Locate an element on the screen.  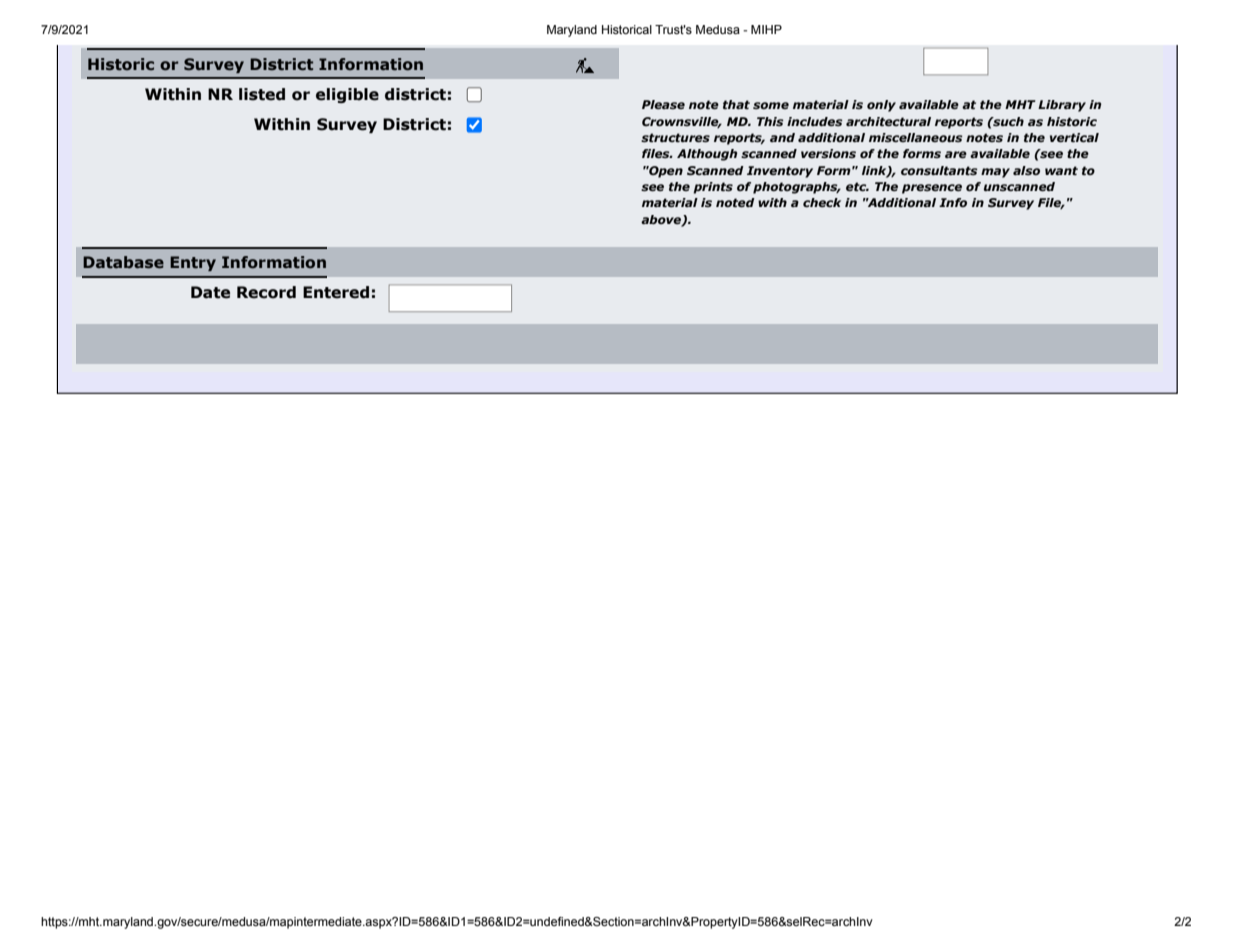
Entered is located at coordinates (336, 292).
